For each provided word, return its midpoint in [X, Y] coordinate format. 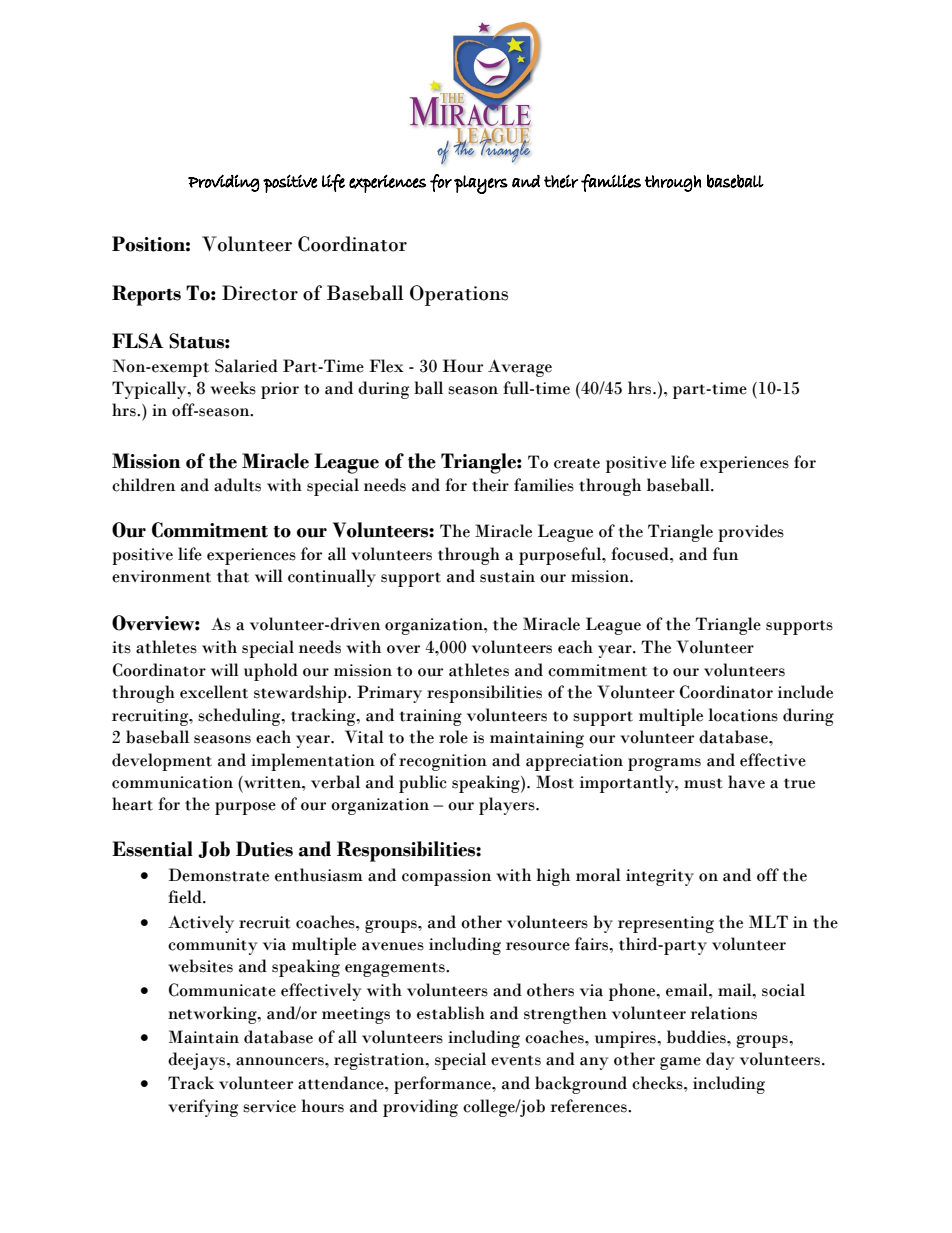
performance [443, 1085]
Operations [459, 295]
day [720, 1061]
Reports [146, 295]
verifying [203, 1108]
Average [520, 368]
